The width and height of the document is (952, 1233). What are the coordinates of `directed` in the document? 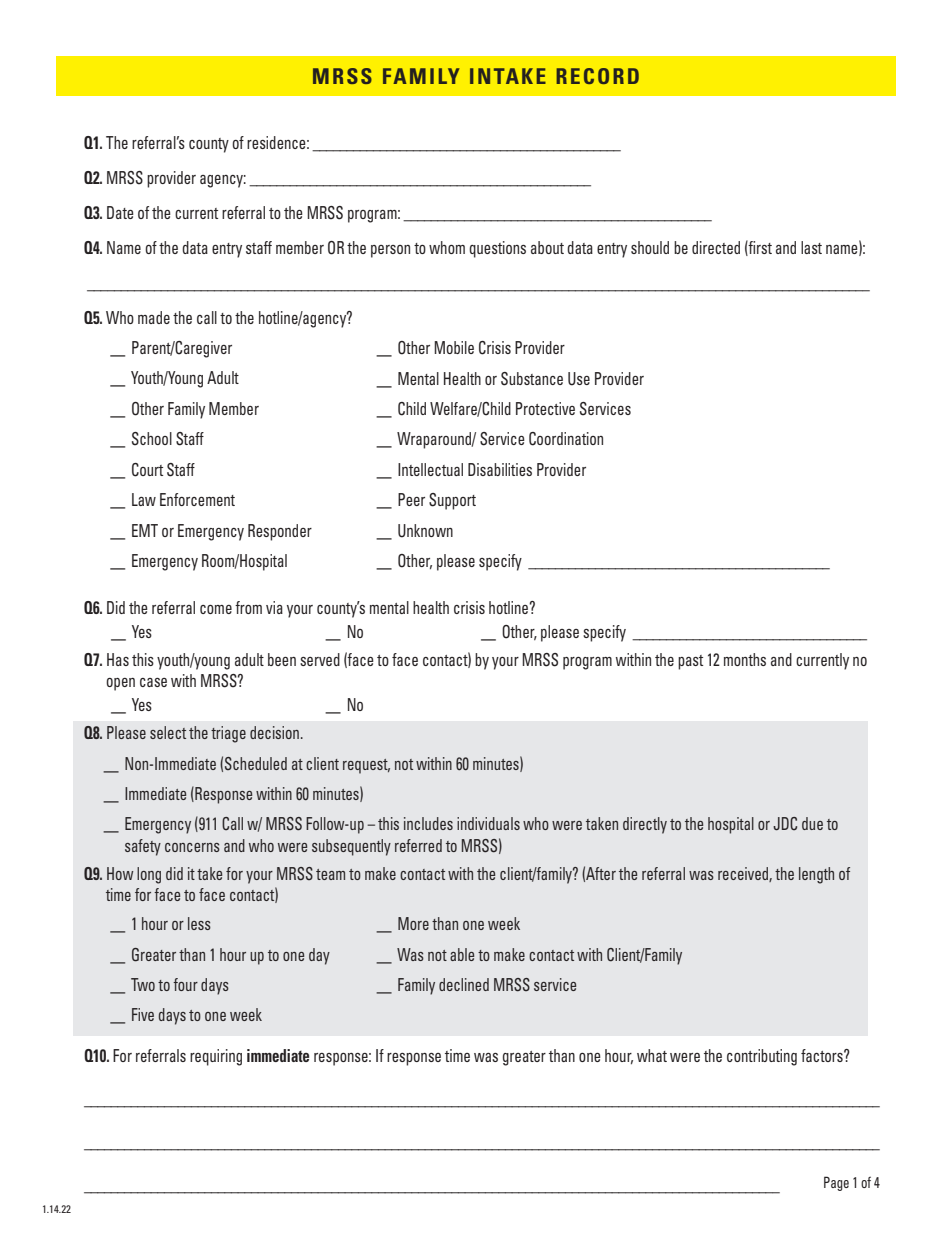 It's located at (716, 247).
